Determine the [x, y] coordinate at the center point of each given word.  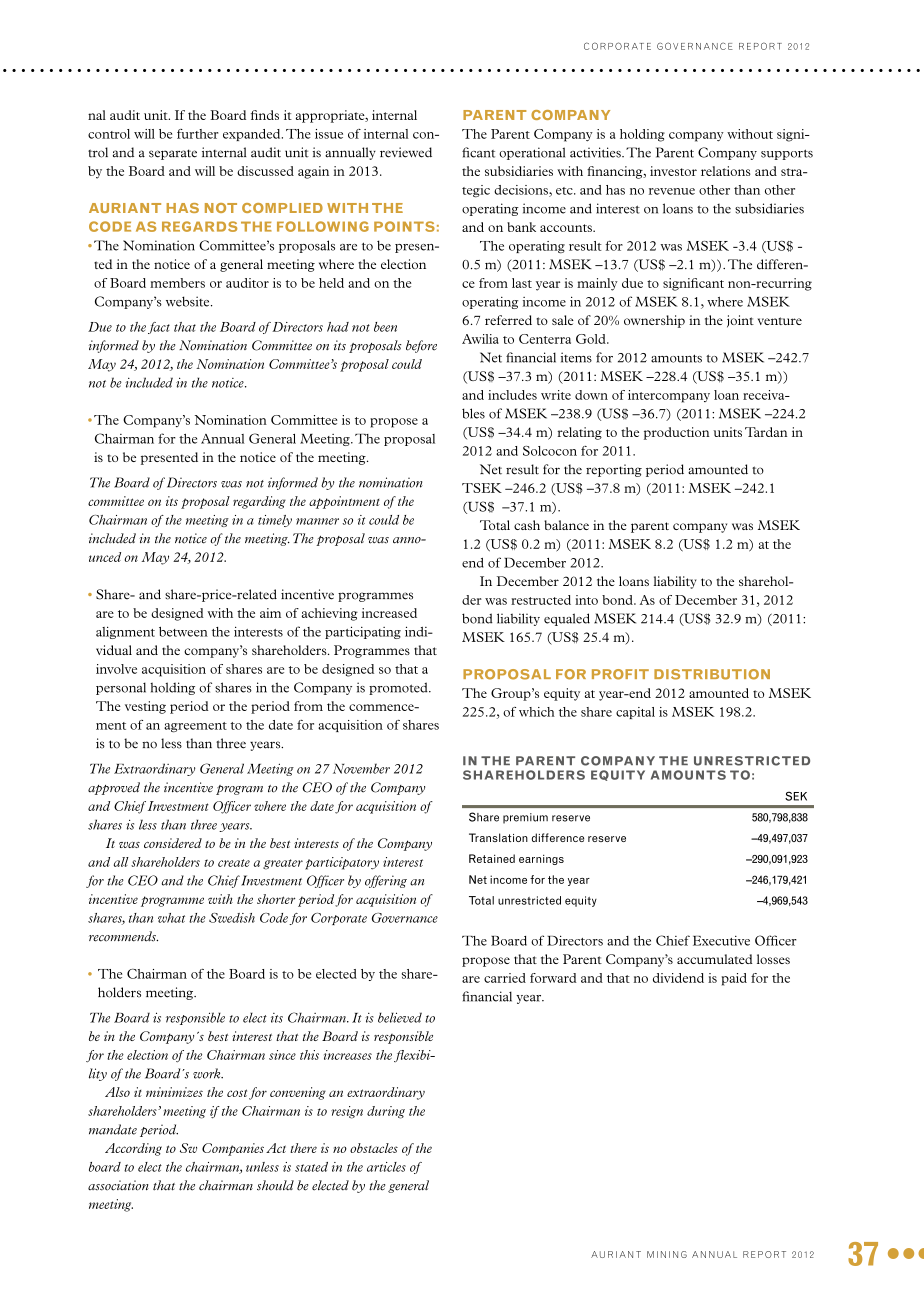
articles [386, 1167]
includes [512, 395]
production [676, 433]
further [197, 134]
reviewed [406, 152]
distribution [712, 674]
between [183, 632]
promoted [399, 688]
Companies [233, 1149]
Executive [721, 941]
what [171, 918]
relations [726, 171]
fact [159, 328]
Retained [492, 858]
